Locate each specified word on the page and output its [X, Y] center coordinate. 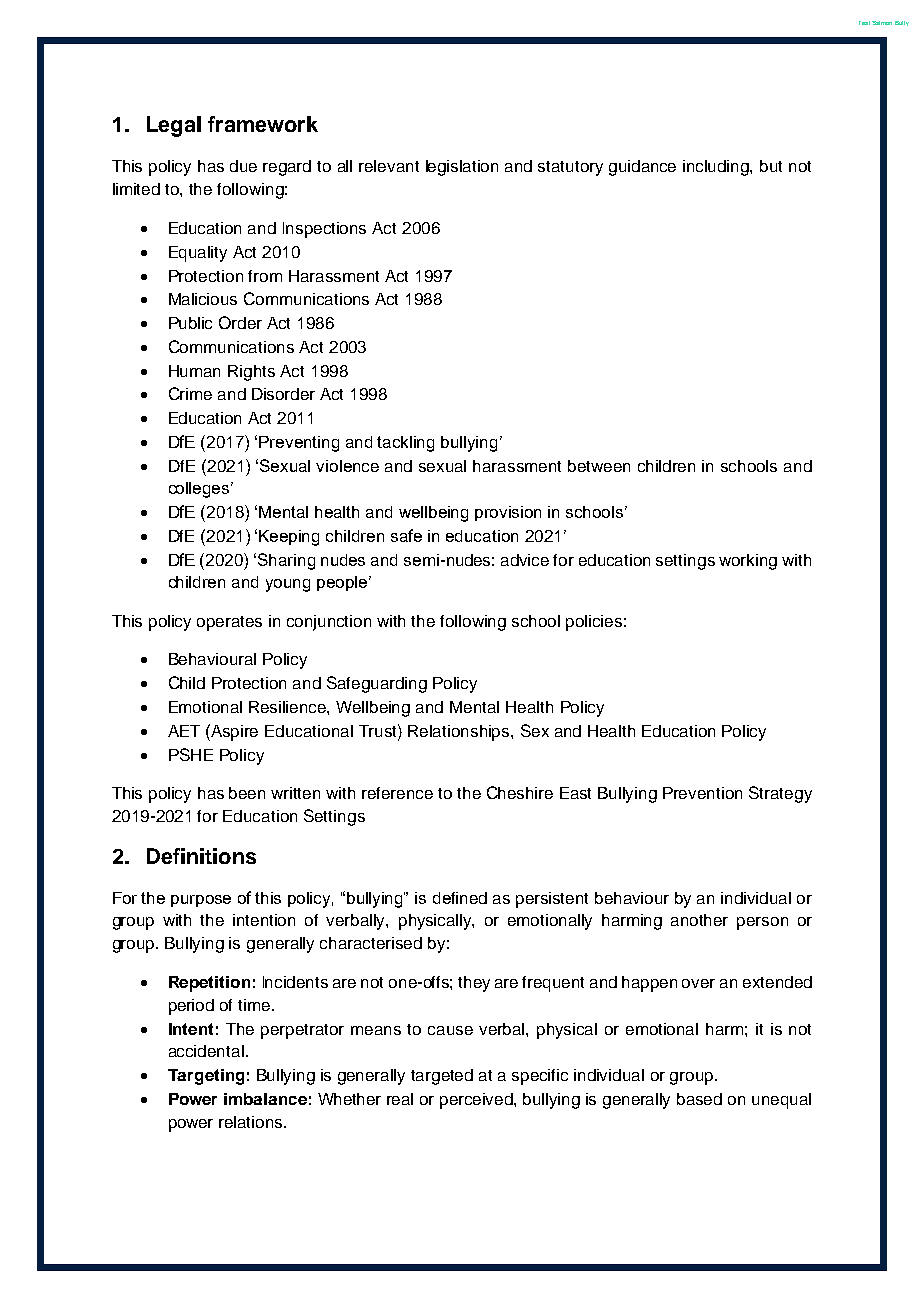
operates [229, 623]
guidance [642, 168]
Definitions [201, 856]
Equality [198, 254]
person [762, 923]
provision [508, 513]
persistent [552, 900]
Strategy [780, 794]
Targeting [206, 1077]
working [748, 562]
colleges [200, 490]
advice [525, 560]
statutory [570, 168]
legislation [462, 168]
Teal [864, 23]
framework [263, 124]
